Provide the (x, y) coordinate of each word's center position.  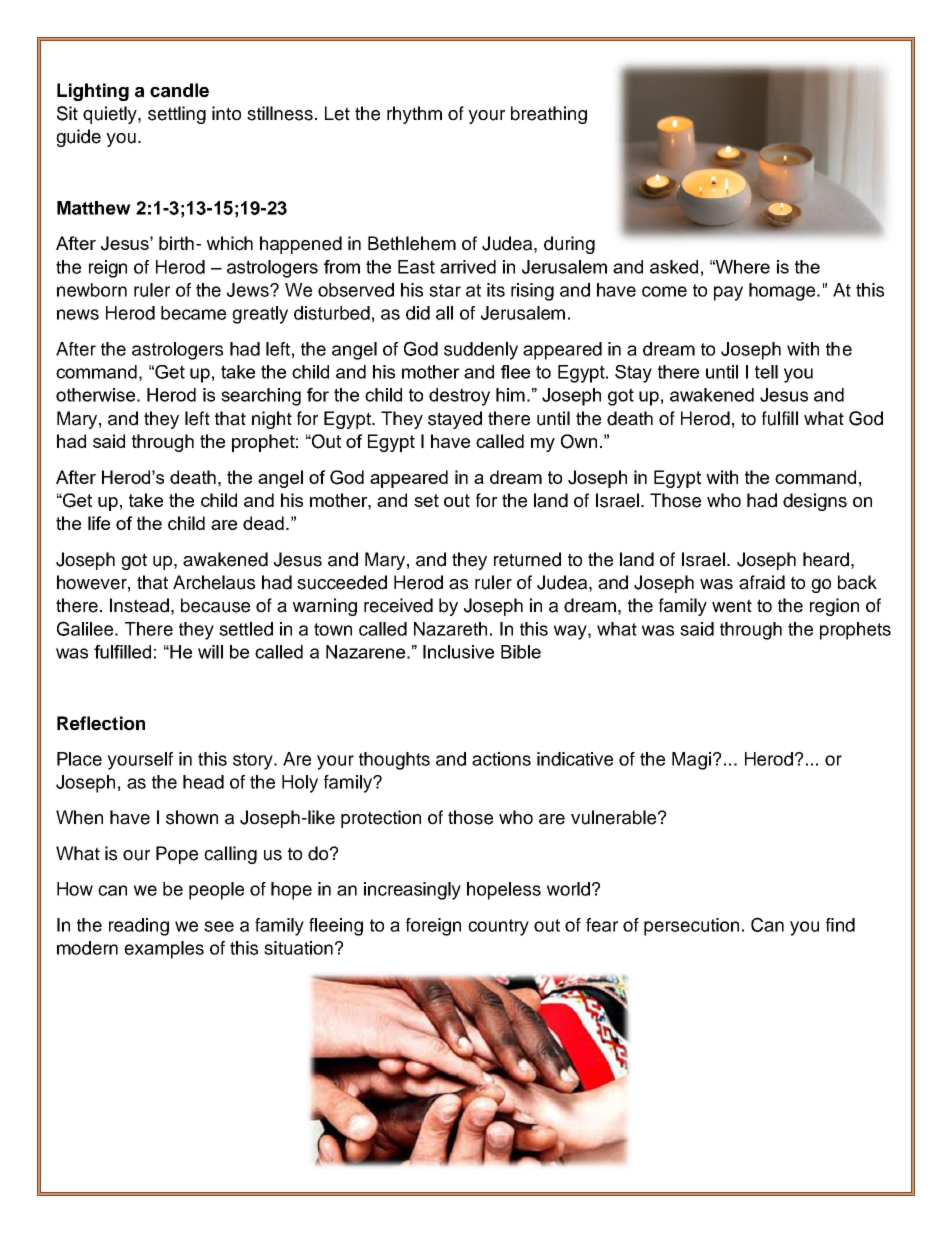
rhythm (414, 115)
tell (766, 372)
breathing (549, 115)
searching (261, 397)
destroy (459, 397)
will (210, 652)
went (732, 606)
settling (177, 115)
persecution (691, 927)
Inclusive (458, 652)
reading (139, 927)
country (498, 927)
